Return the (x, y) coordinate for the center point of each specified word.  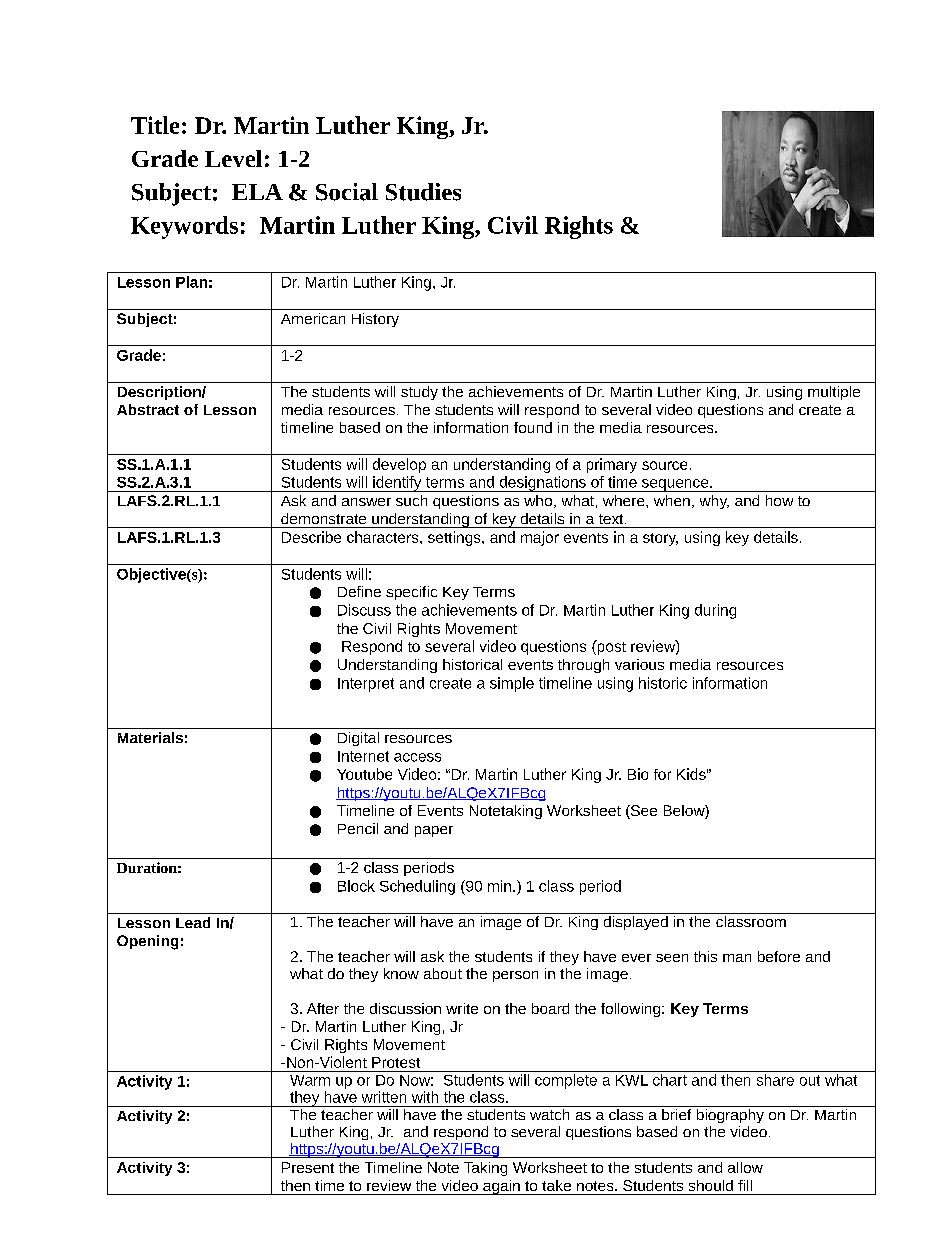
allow (745, 1167)
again (501, 1187)
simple (512, 684)
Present (308, 1167)
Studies (423, 192)
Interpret (366, 685)
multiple (834, 393)
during (715, 611)
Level (233, 158)
